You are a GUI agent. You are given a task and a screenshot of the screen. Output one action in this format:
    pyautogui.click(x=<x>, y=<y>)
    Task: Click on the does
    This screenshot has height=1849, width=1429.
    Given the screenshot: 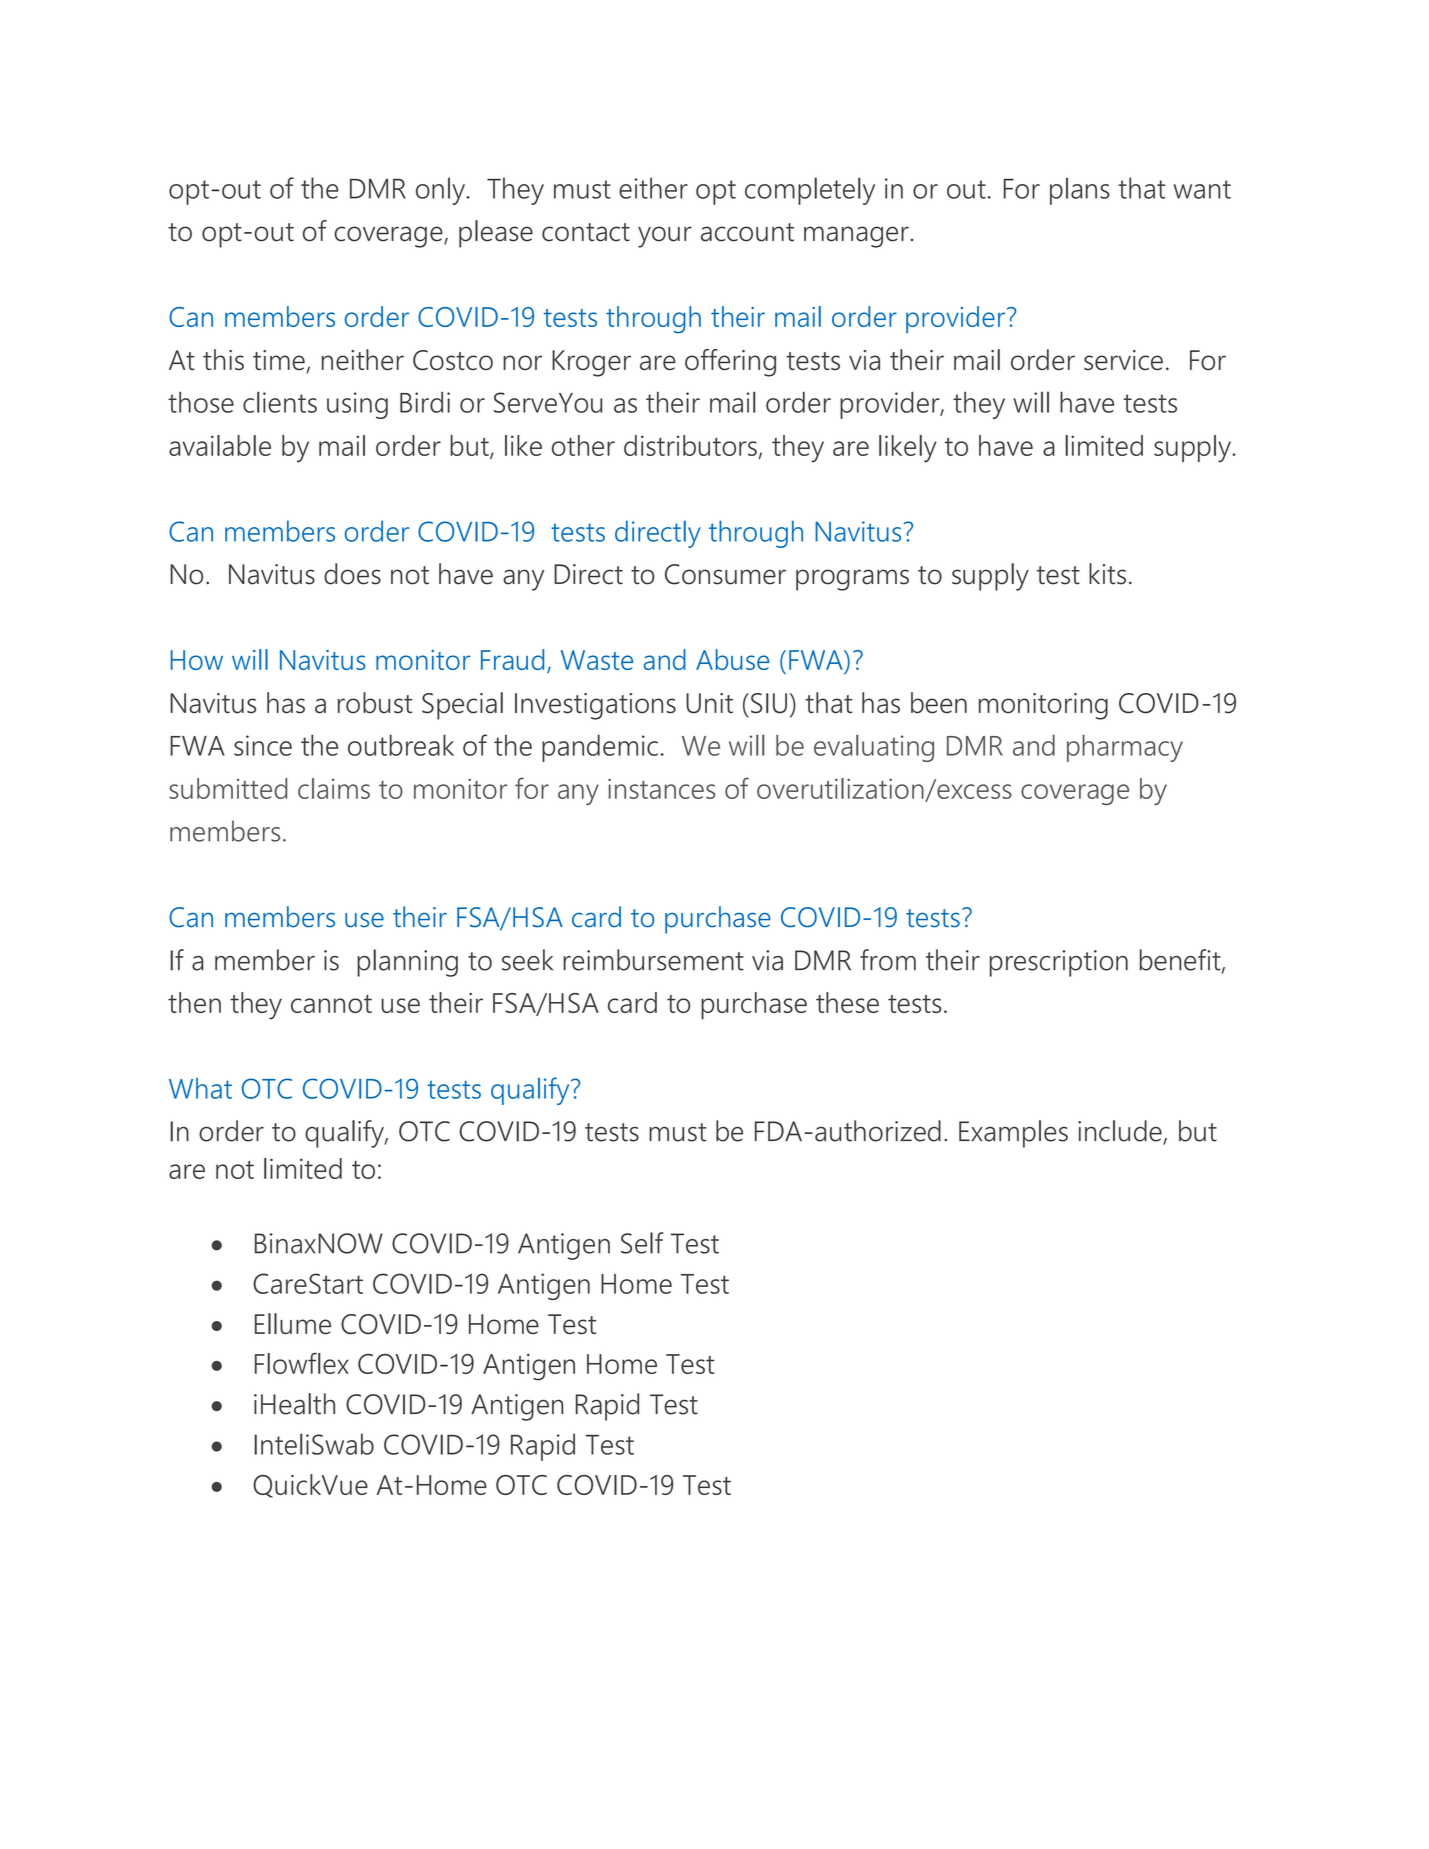 What is the action you would take?
    pyautogui.click(x=352, y=574)
